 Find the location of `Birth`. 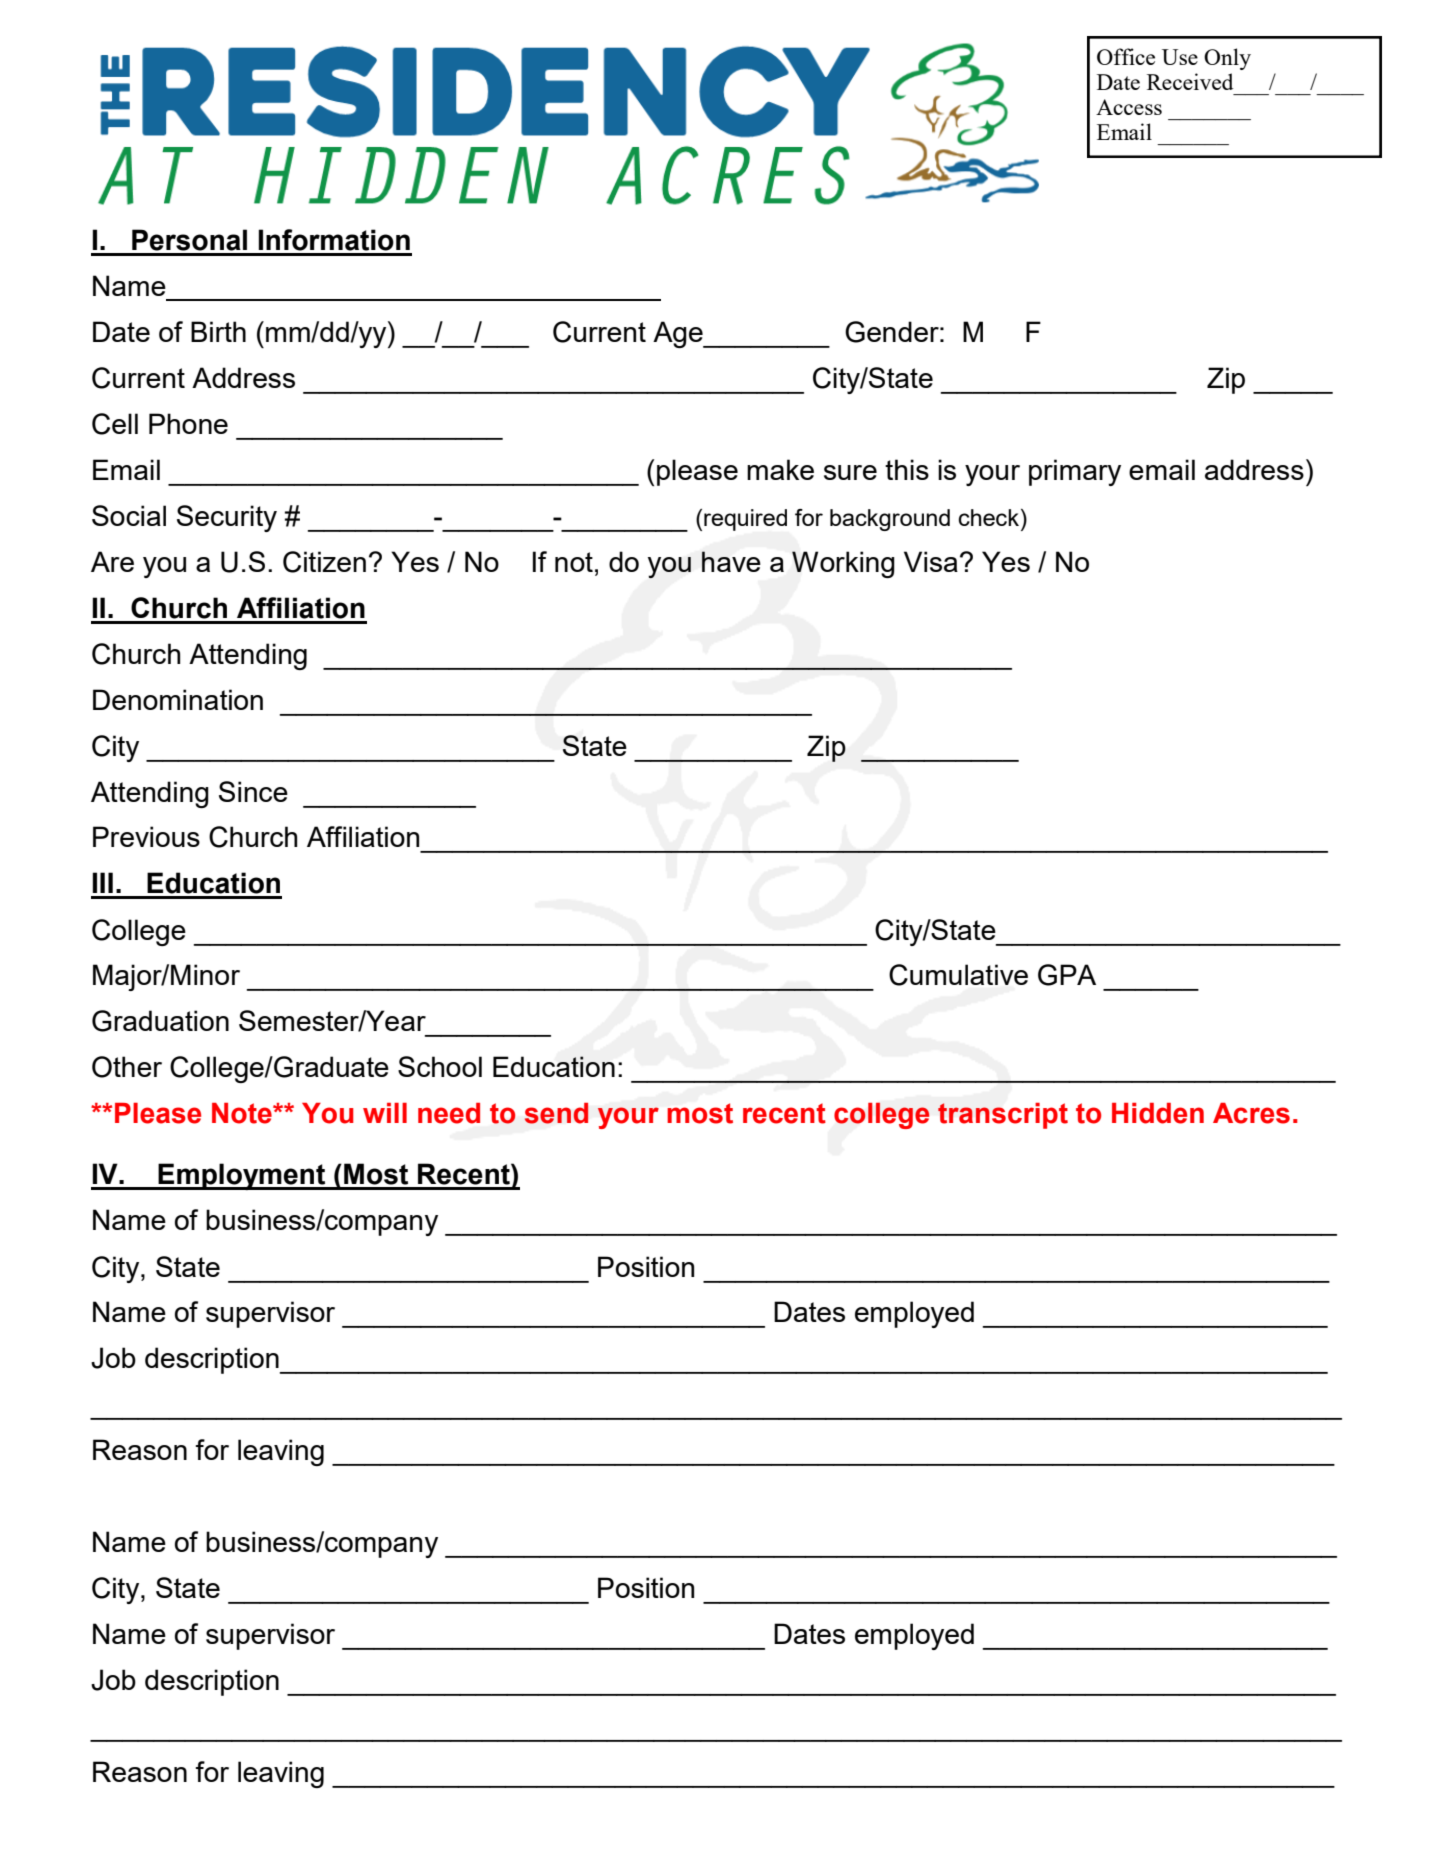

Birth is located at coordinates (218, 331).
